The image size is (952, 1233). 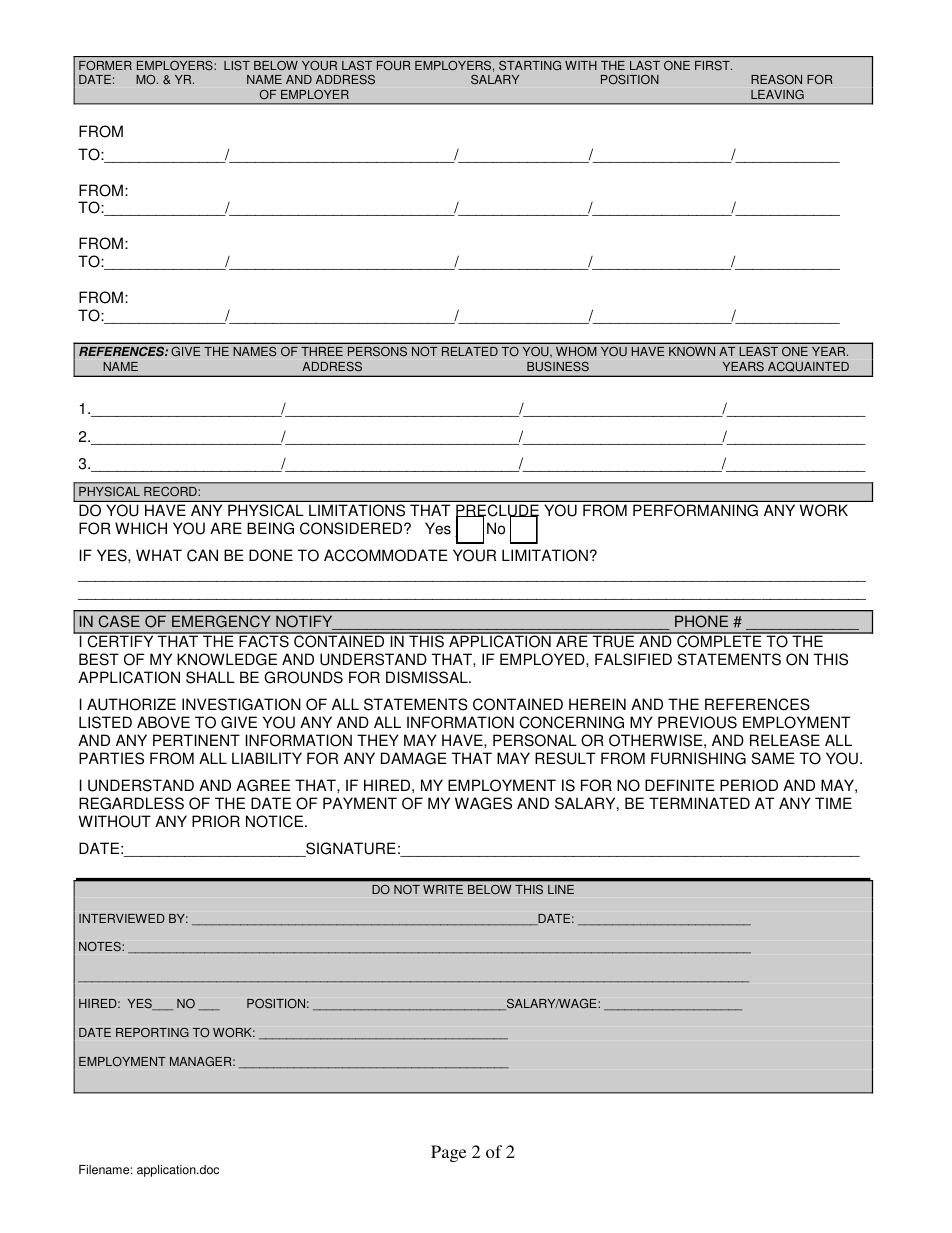 I want to click on LINE, so click(x=561, y=889).
